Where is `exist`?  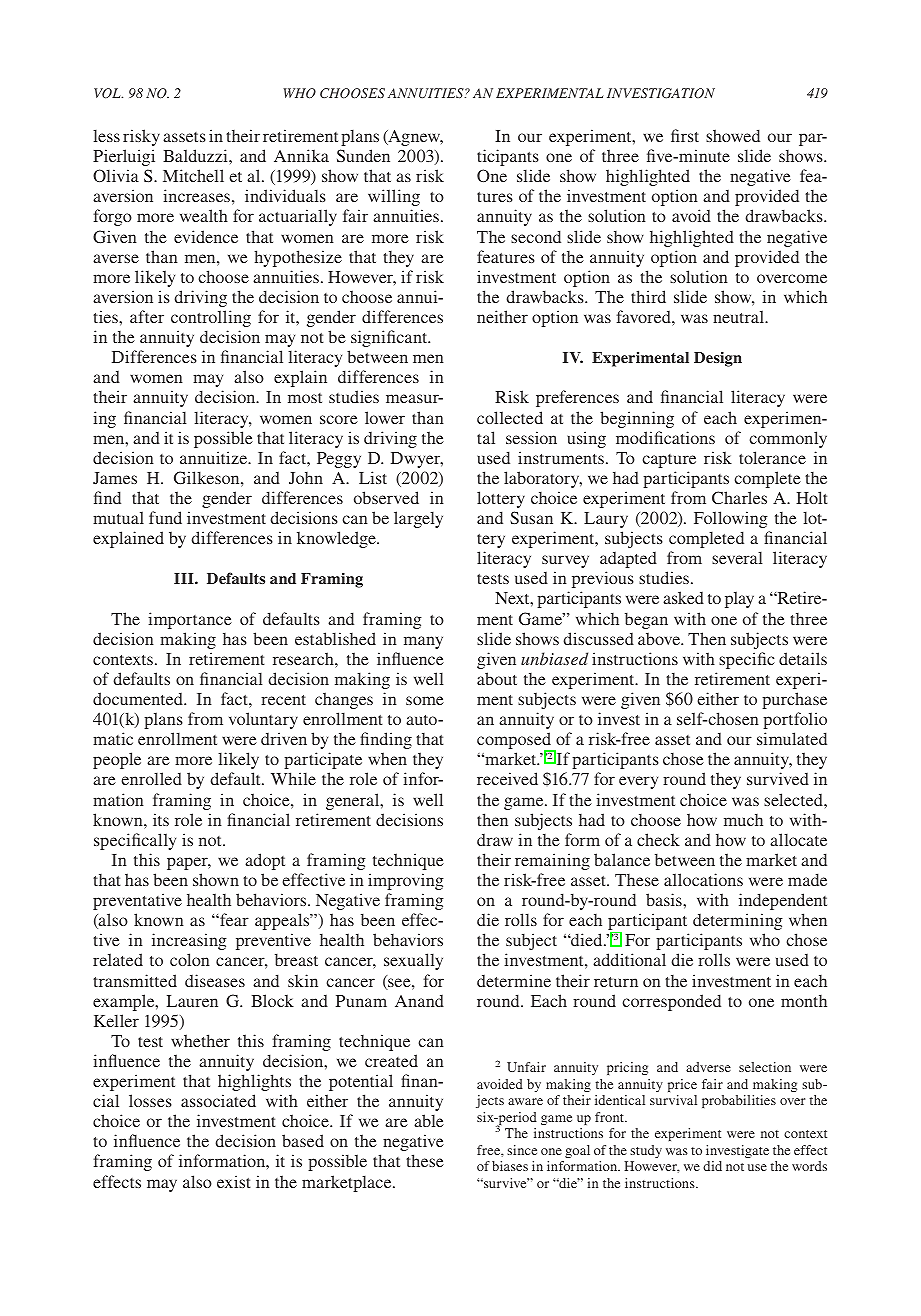
exist is located at coordinates (234, 1181).
